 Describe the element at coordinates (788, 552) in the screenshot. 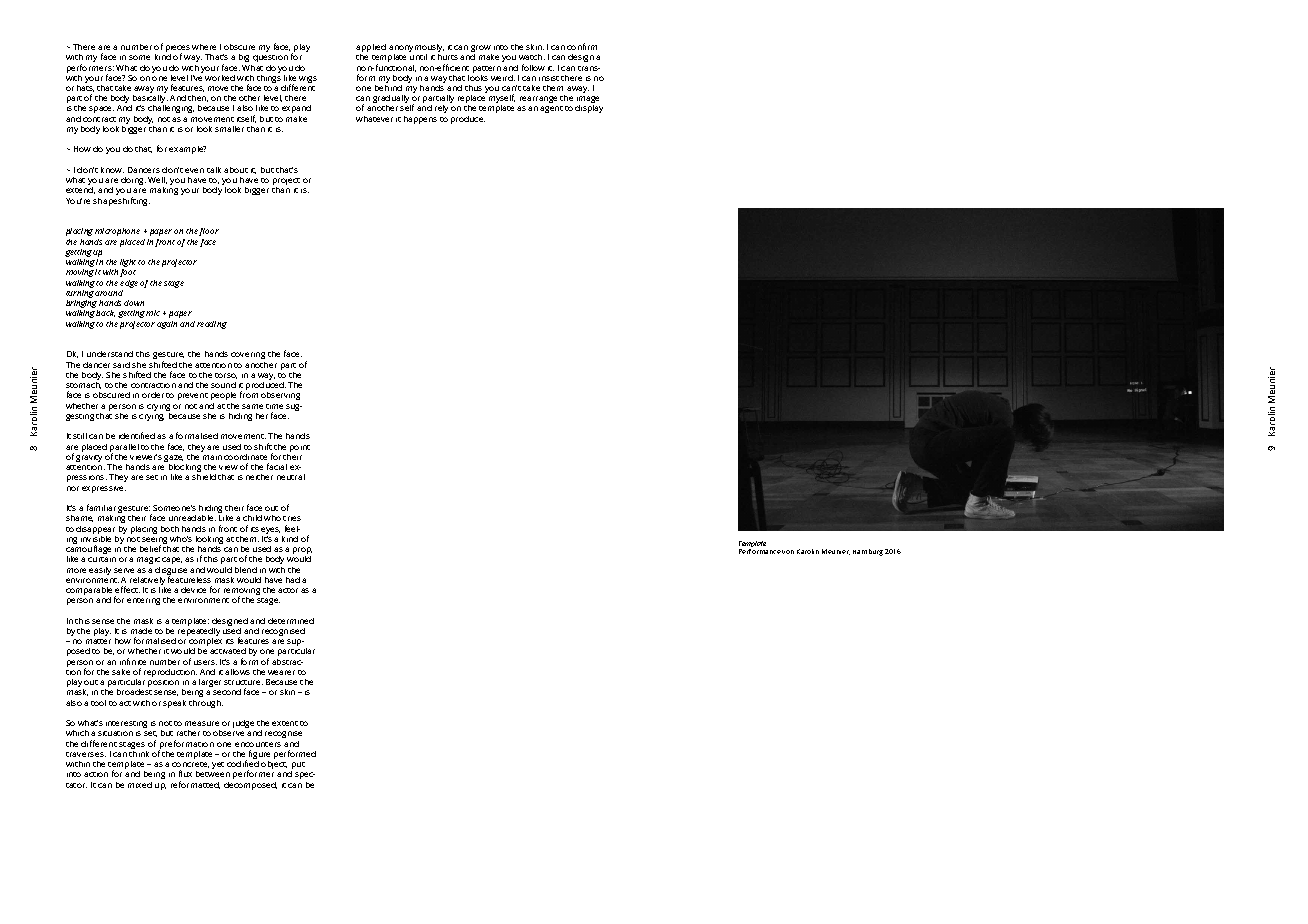

I see `von` at that location.
